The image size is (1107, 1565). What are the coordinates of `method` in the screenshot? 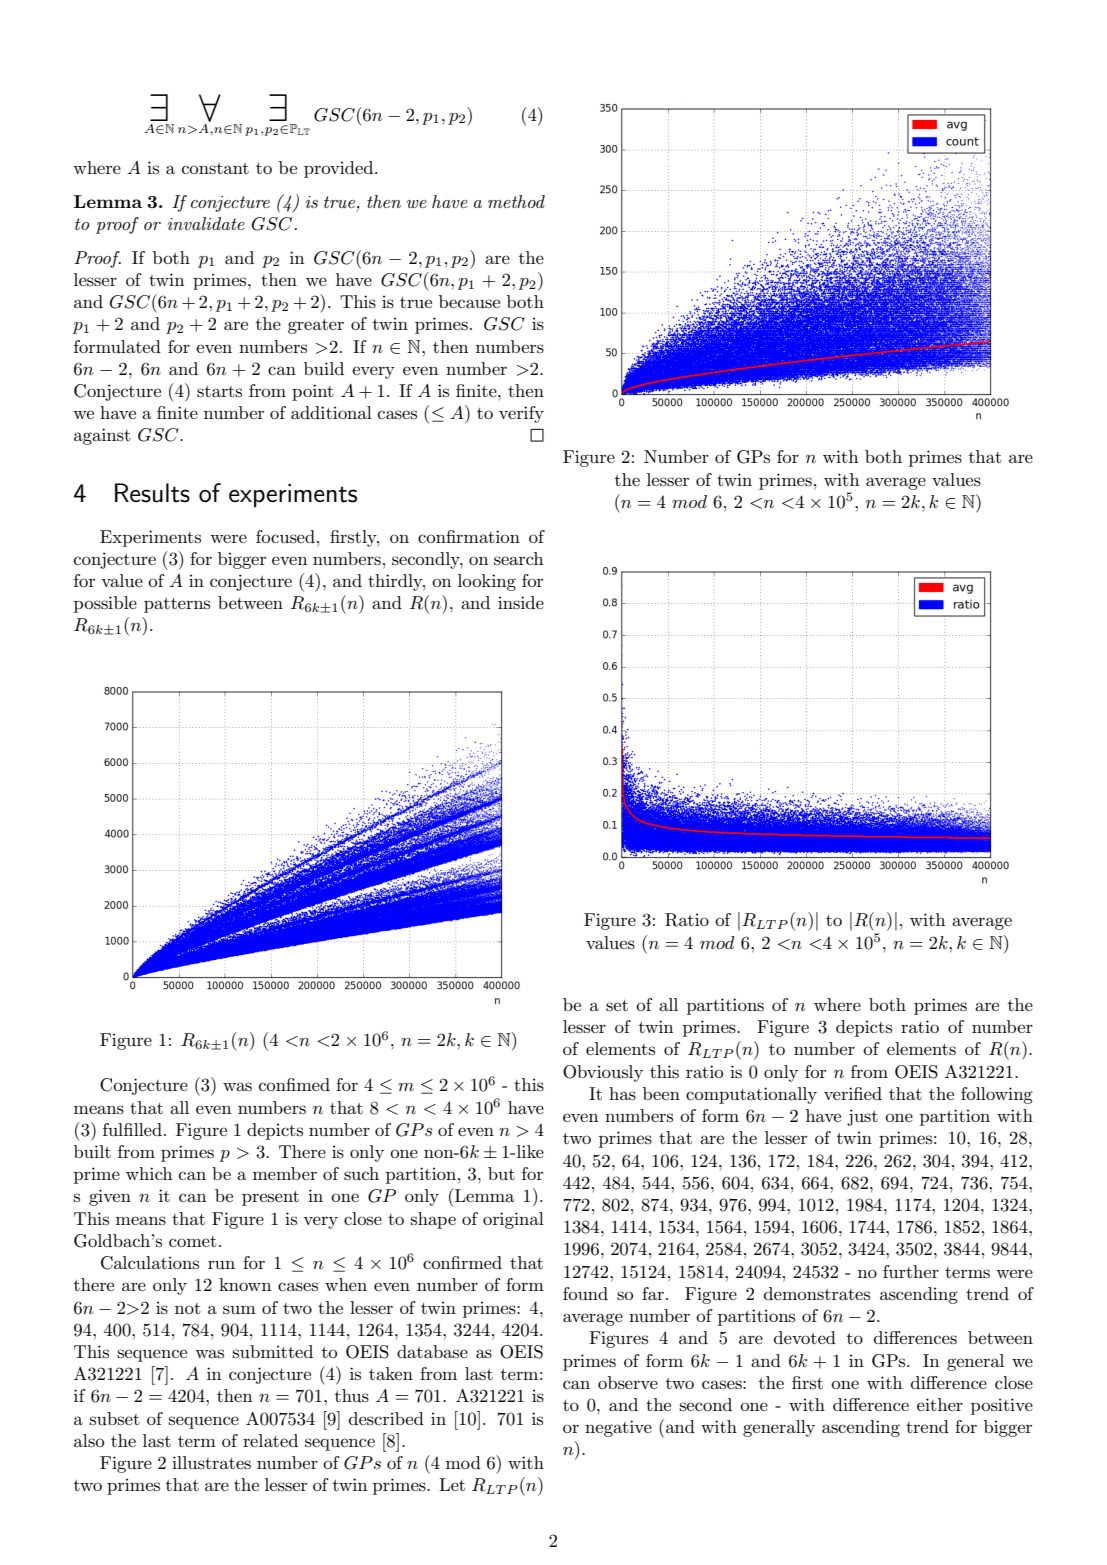 It's located at (516, 201).
